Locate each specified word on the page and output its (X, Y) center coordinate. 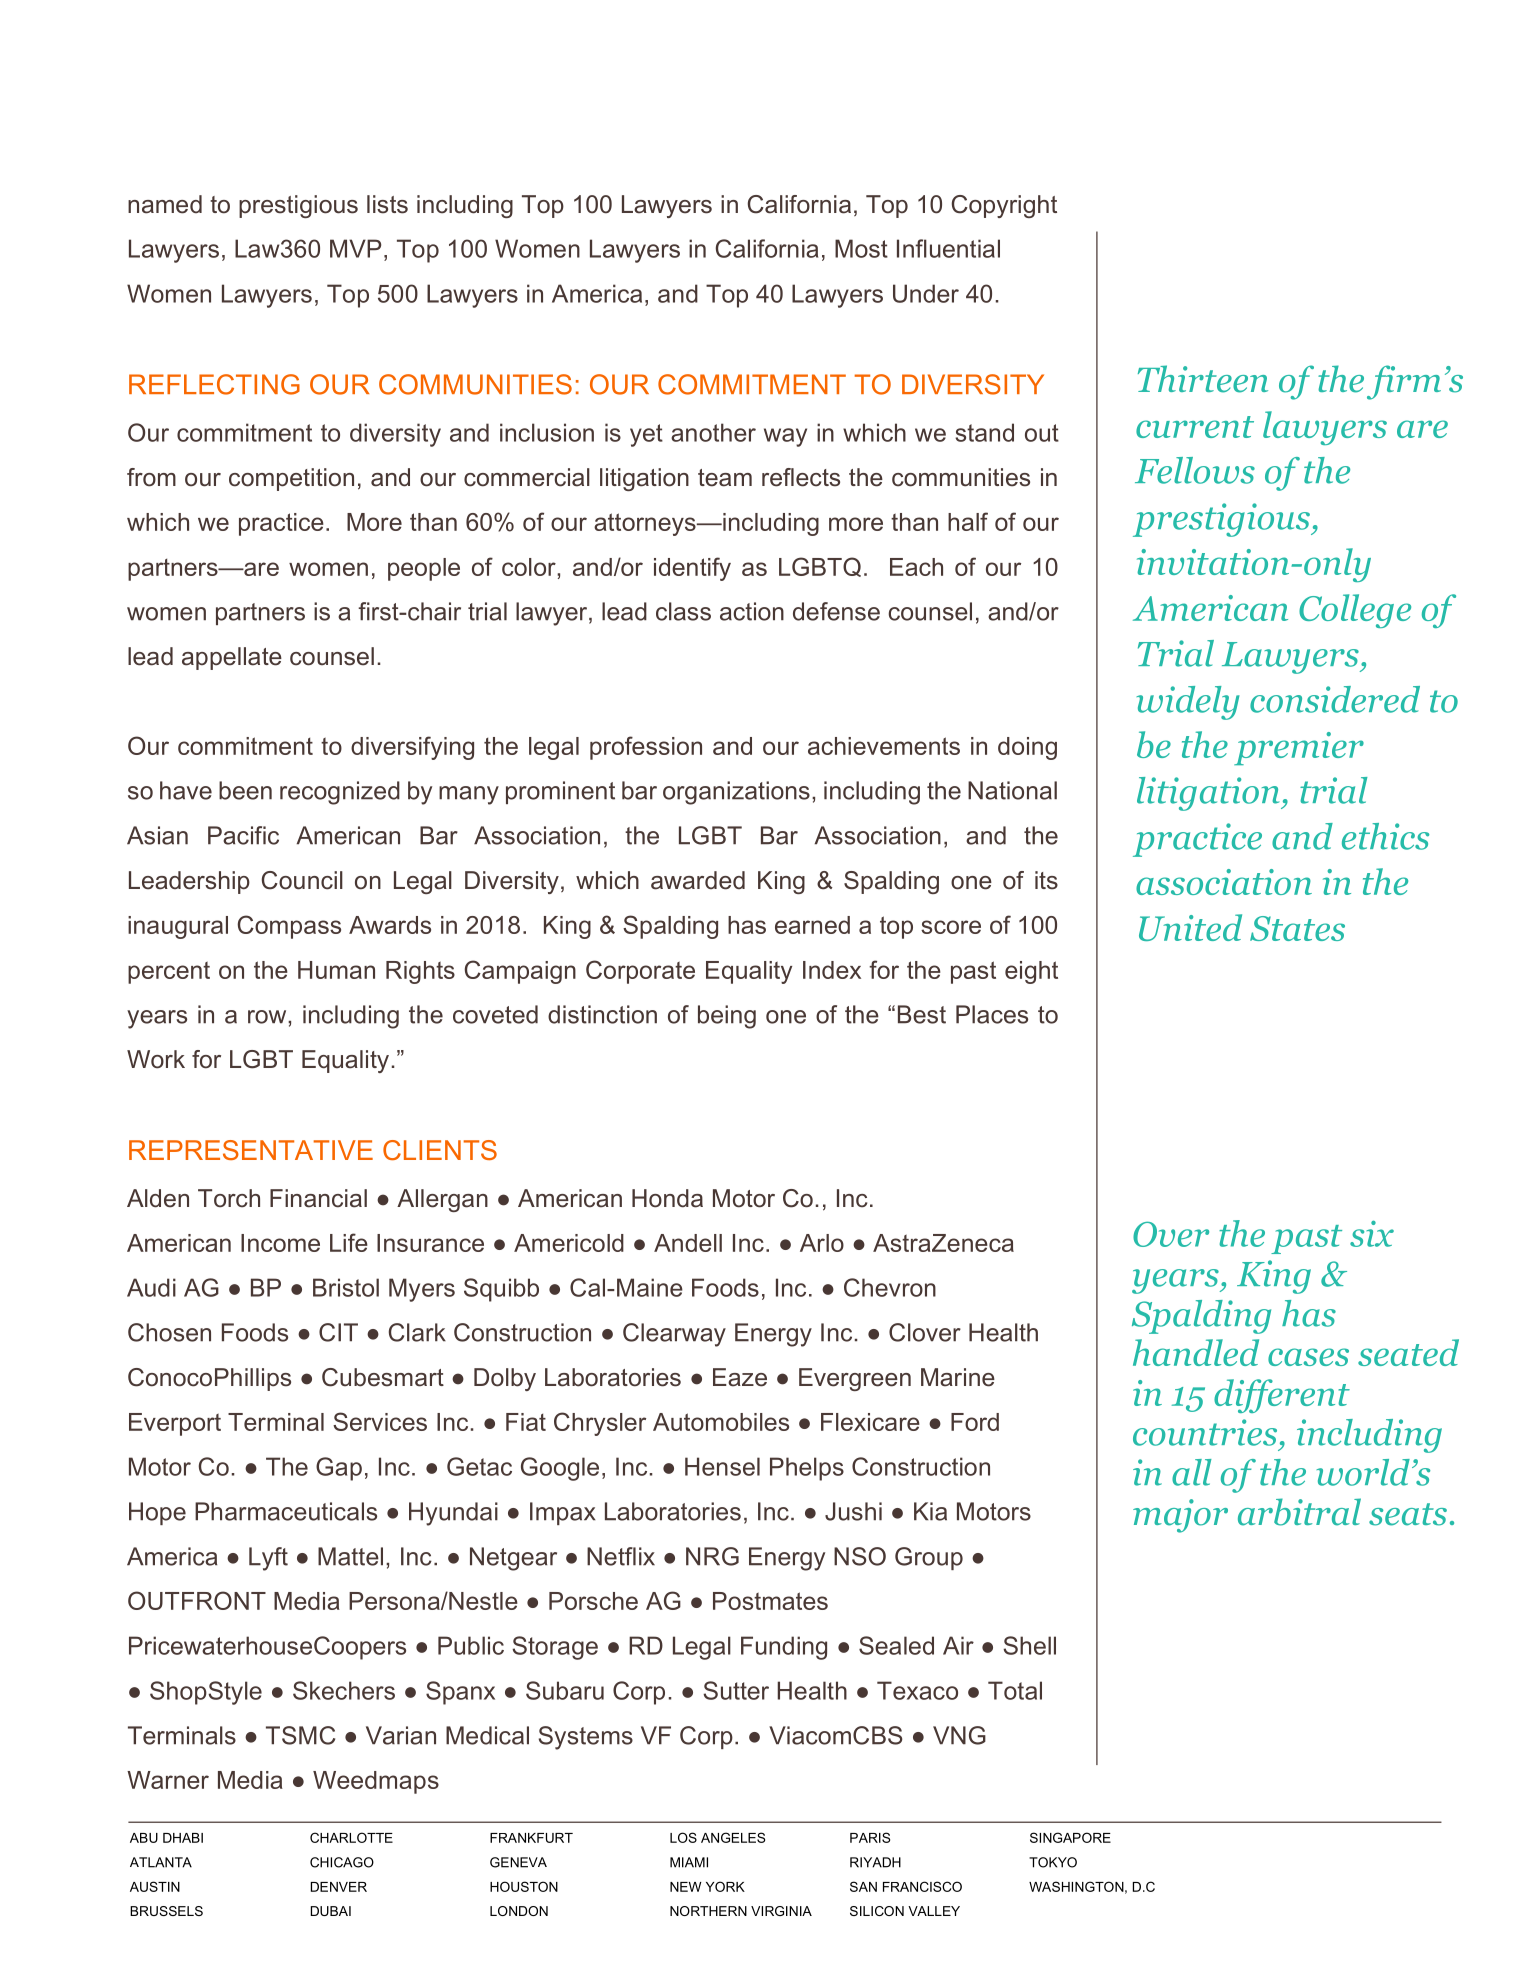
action (752, 611)
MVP (355, 248)
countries (1205, 1432)
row (268, 1017)
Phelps (807, 1469)
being (727, 1017)
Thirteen (1203, 379)
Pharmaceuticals (286, 1511)
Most (861, 248)
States (1297, 928)
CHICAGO (342, 1862)
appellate (232, 658)
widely (1188, 703)
